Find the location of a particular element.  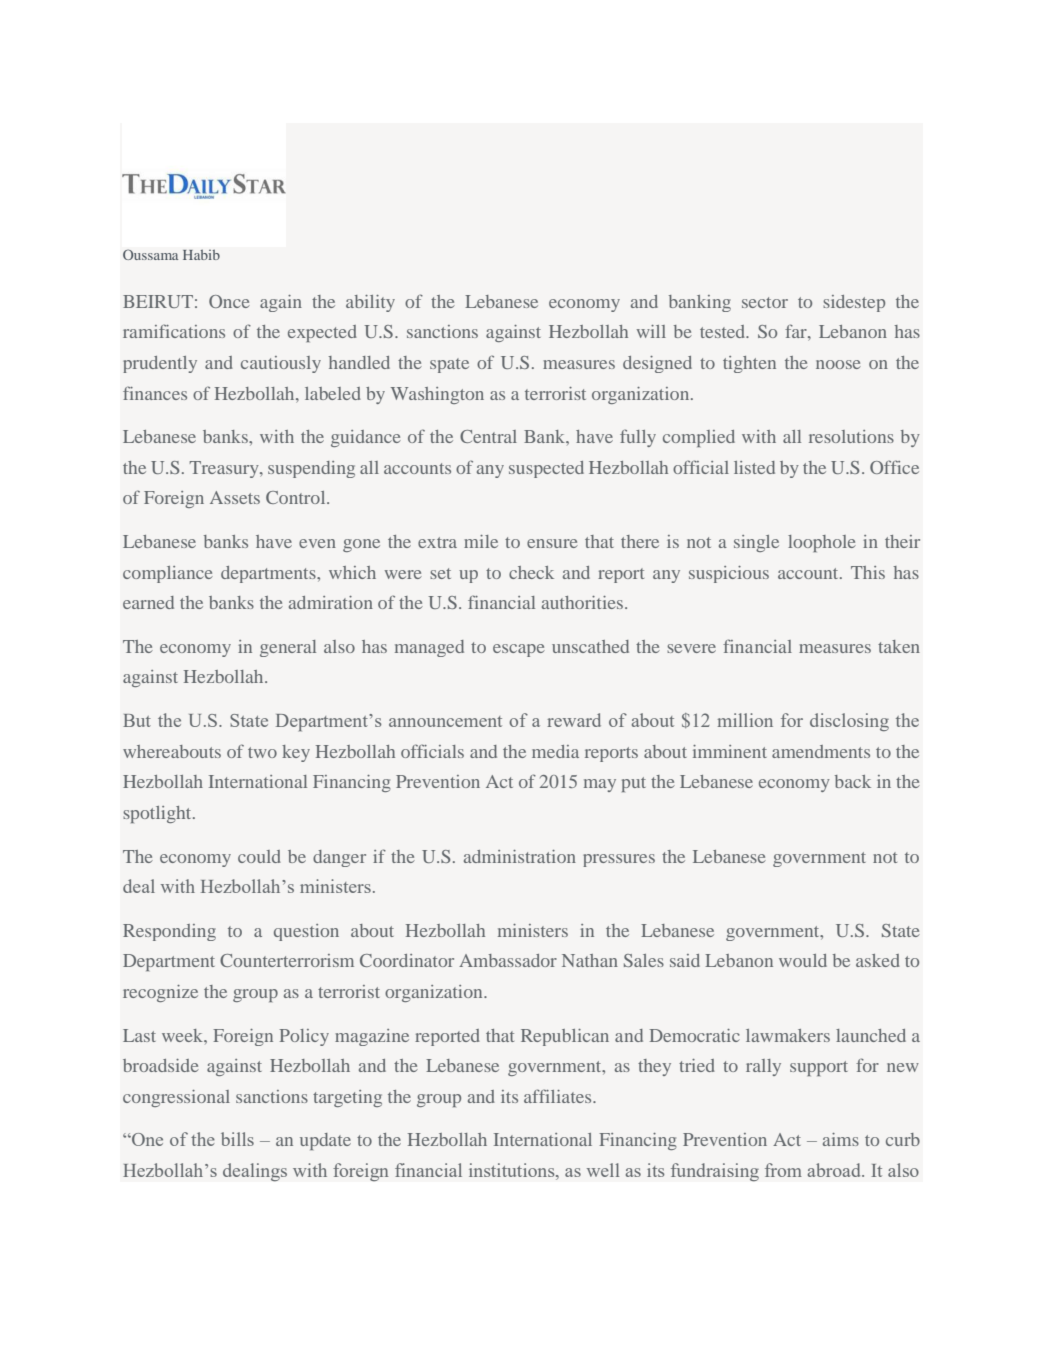

ability is located at coordinates (370, 303).
